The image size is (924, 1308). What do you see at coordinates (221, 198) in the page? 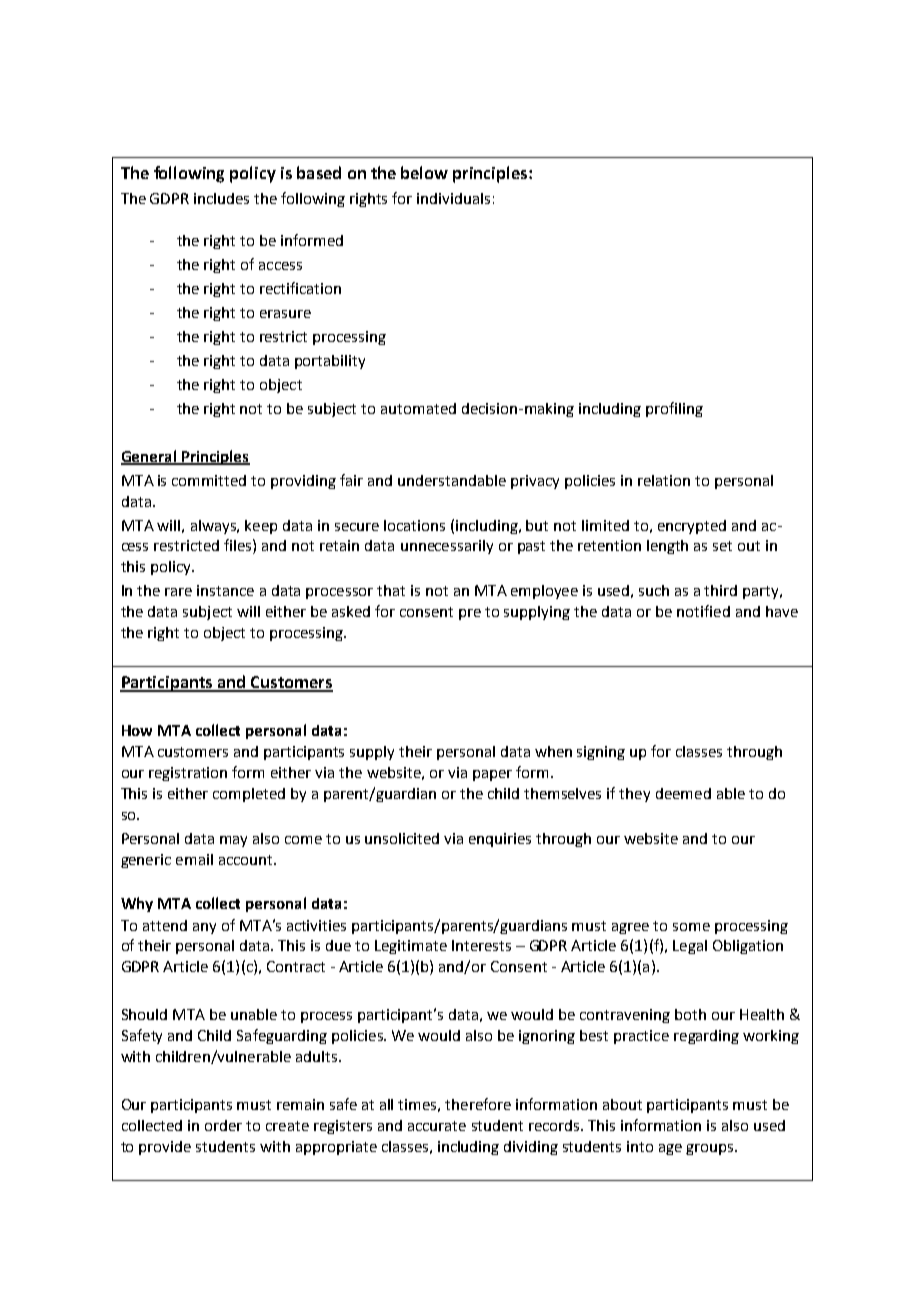
I see `includes` at bounding box center [221, 198].
